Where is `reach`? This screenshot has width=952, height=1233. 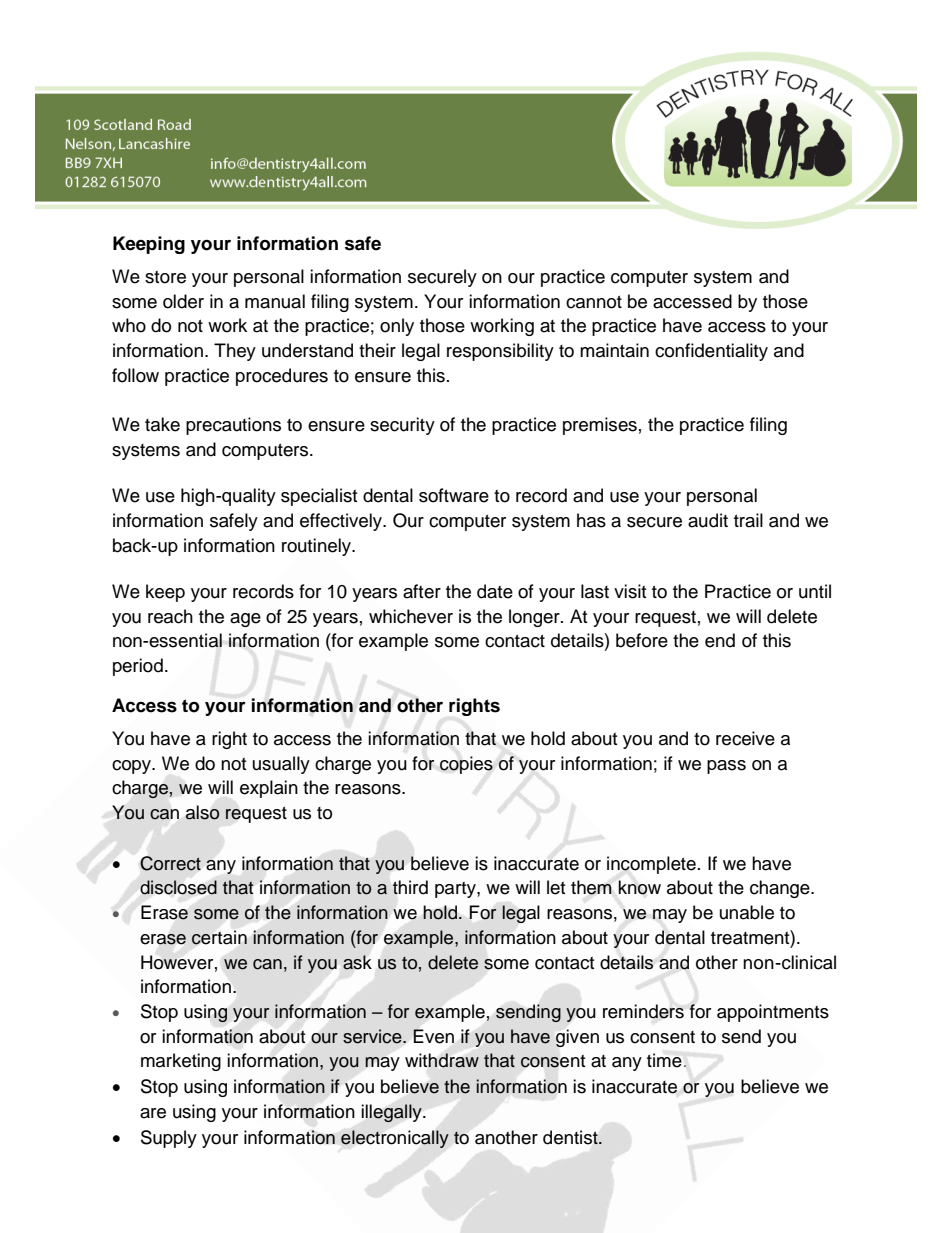
reach is located at coordinates (170, 616).
